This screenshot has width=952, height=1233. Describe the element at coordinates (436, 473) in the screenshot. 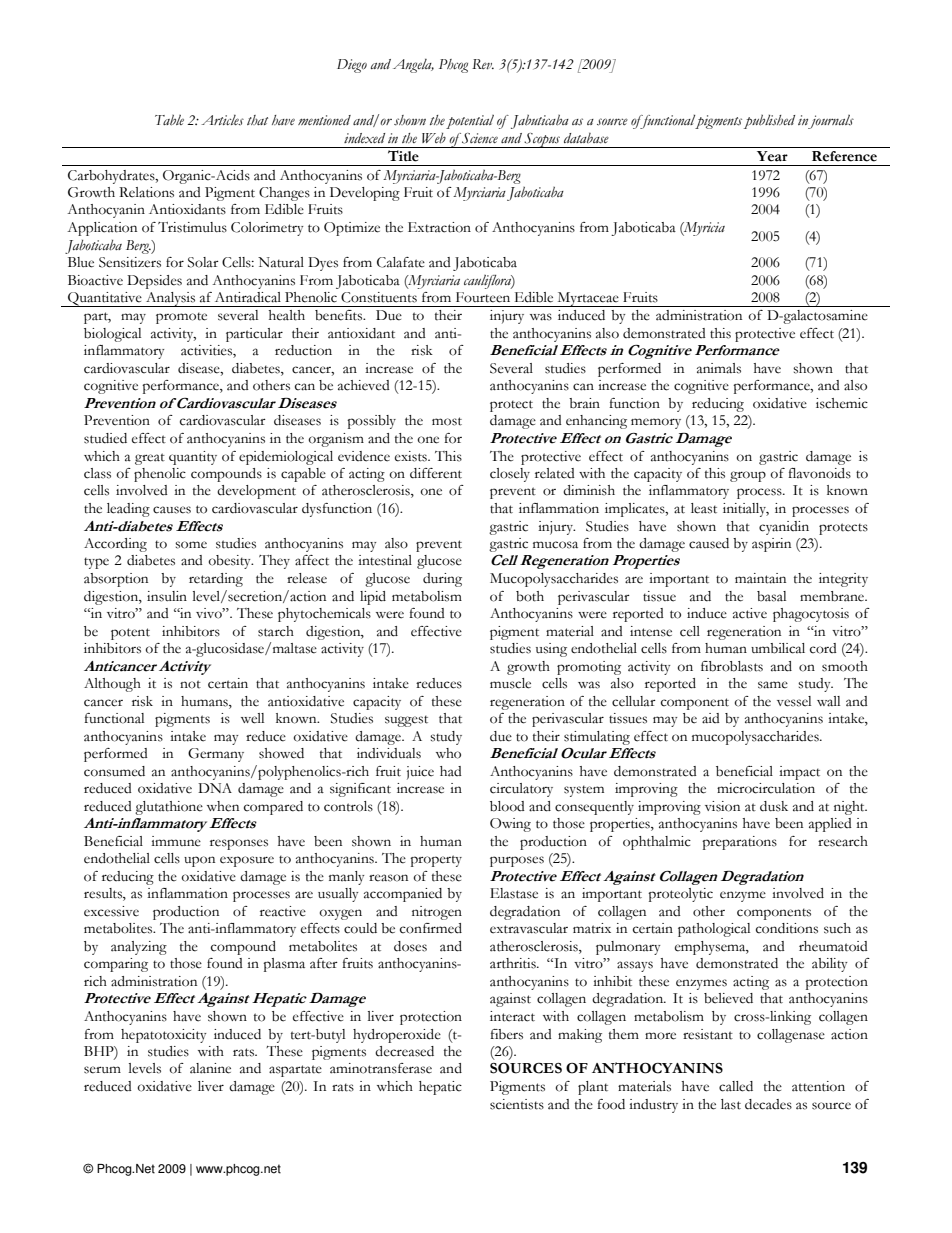

I see `different` at that location.
